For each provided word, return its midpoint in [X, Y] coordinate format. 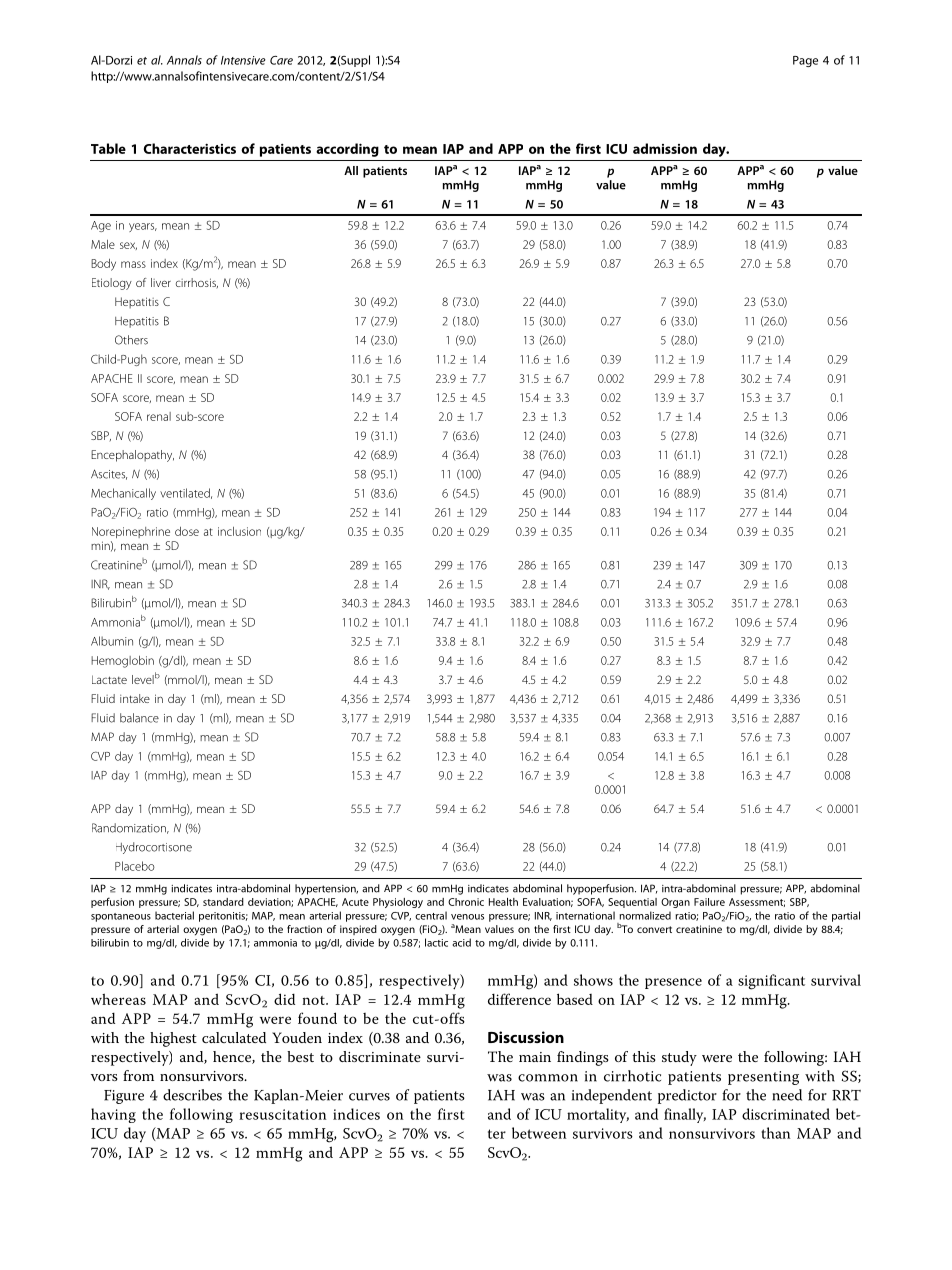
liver [161, 282]
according [347, 150]
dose [187, 531]
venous [467, 917]
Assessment [757, 902]
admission [665, 148]
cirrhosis [197, 283]
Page [805, 61]
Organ [675, 903]
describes [192, 1095]
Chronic [466, 902]
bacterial [174, 915]
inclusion [239, 531]
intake [135, 698]
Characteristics [190, 148]
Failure [709, 902]
